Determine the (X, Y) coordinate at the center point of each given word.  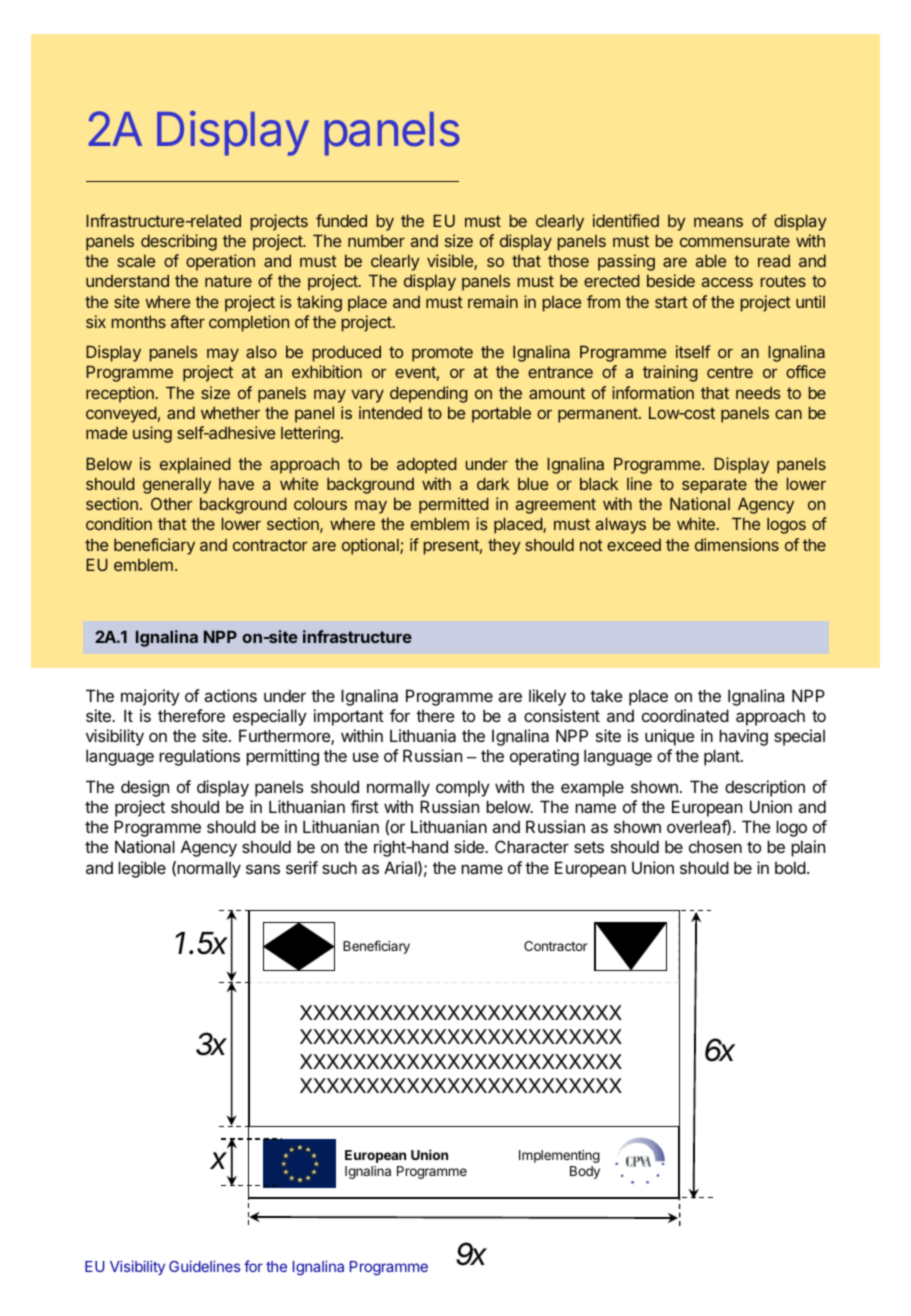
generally (177, 485)
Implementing (559, 1156)
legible (142, 869)
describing (179, 242)
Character (532, 846)
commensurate (735, 241)
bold (790, 867)
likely (547, 697)
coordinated (685, 715)
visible (451, 262)
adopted (427, 465)
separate (714, 486)
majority (150, 697)
